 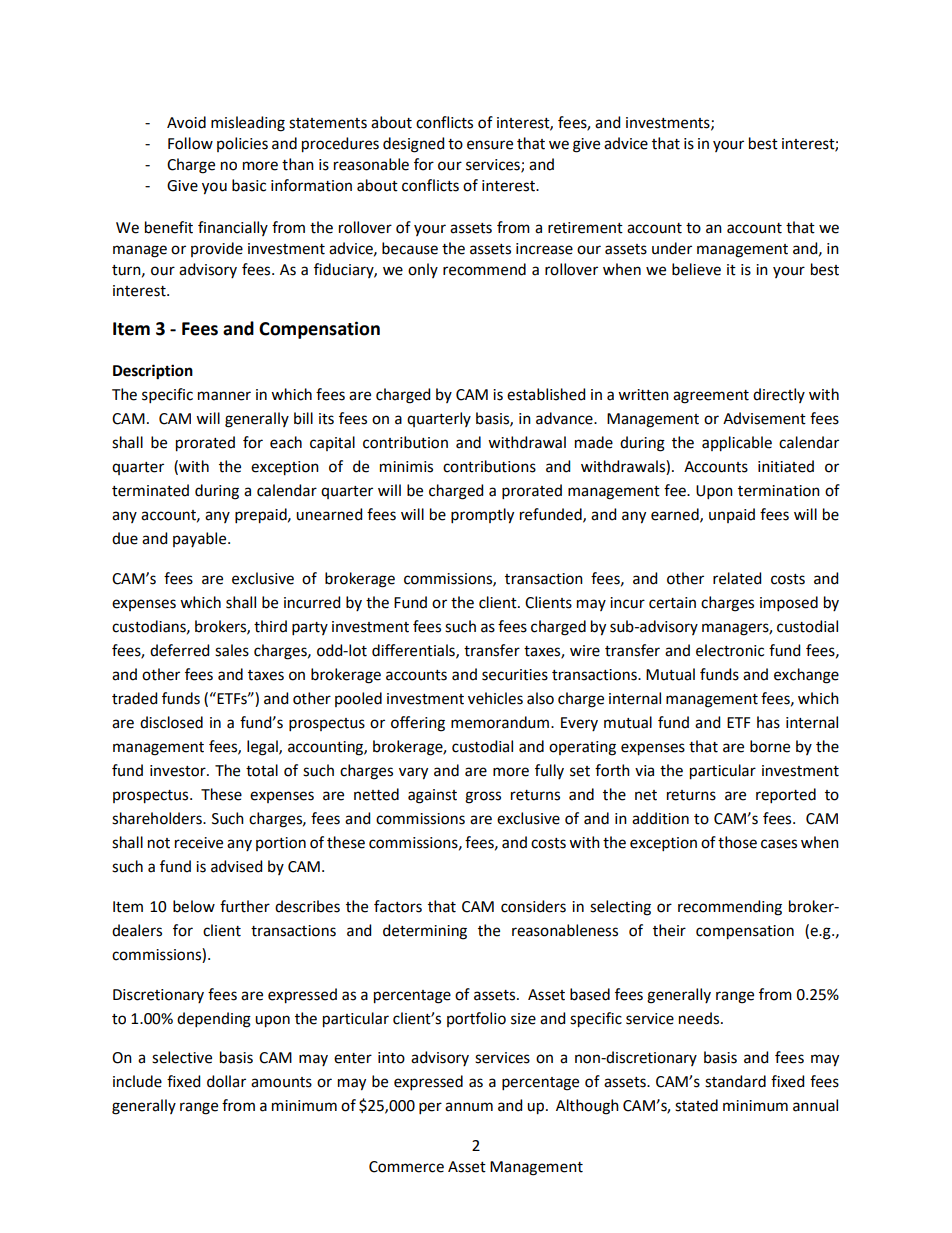 I want to click on Follow, so click(x=190, y=143).
